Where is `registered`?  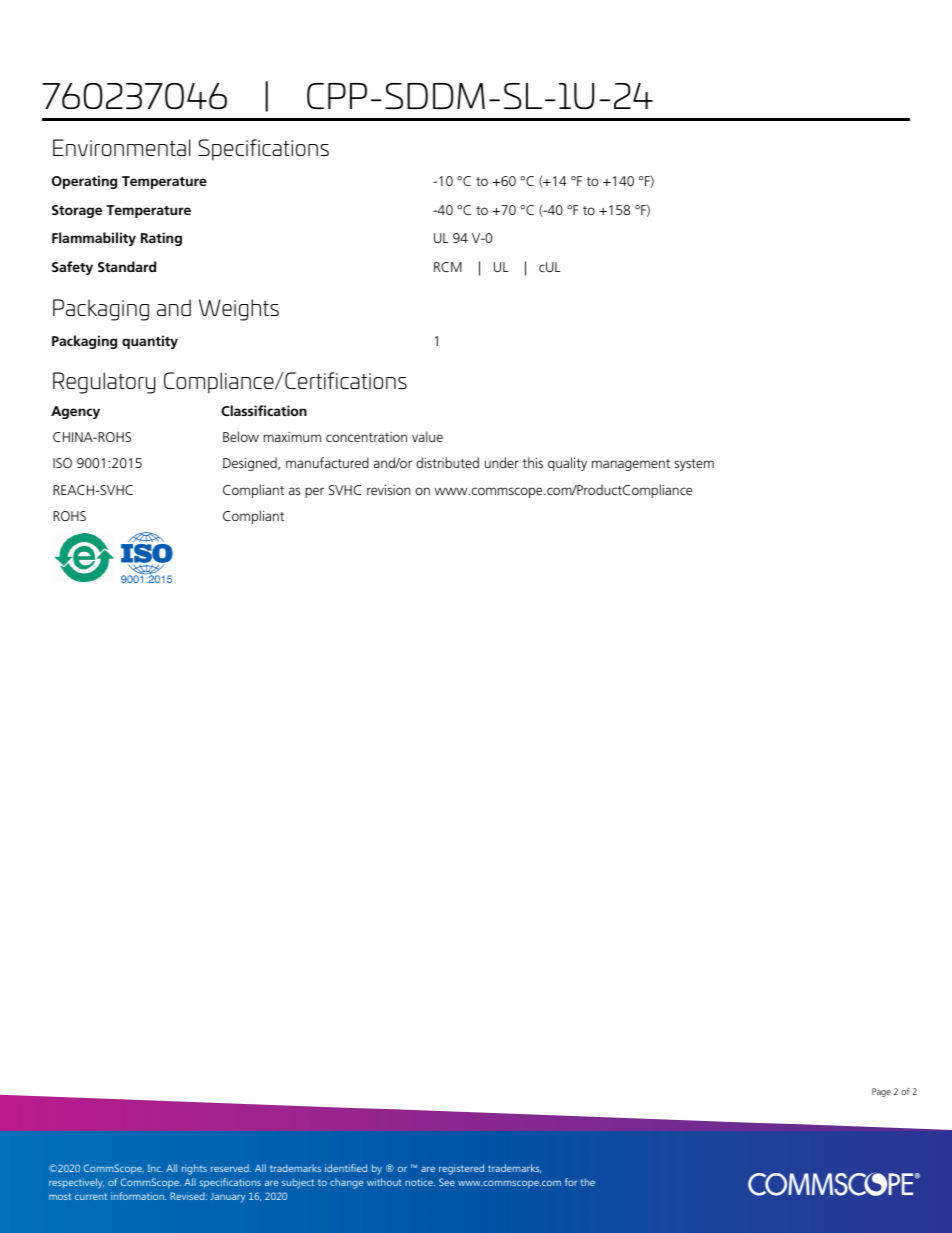 registered is located at coordinates (461, 1169).
